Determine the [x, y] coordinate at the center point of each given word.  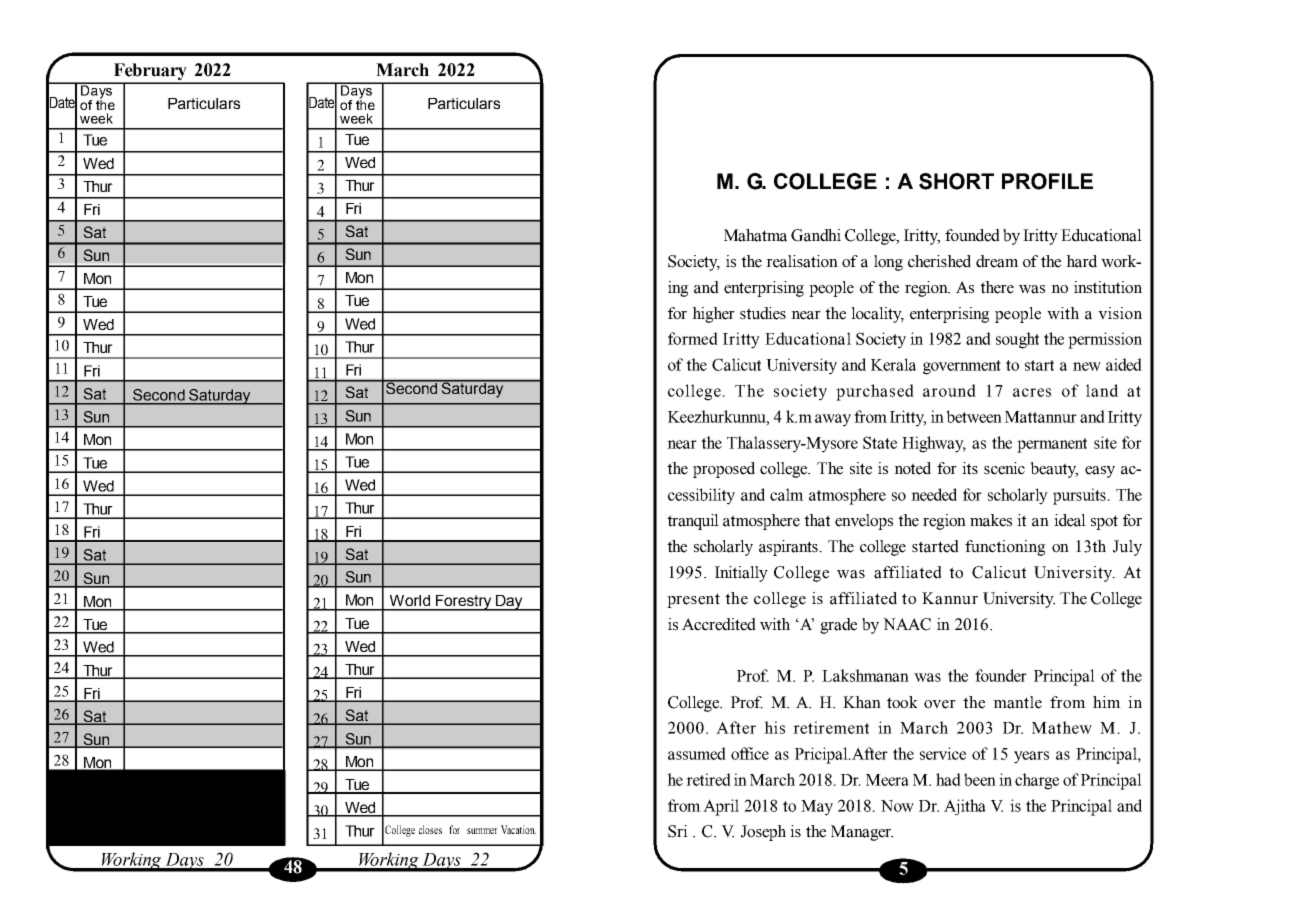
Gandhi [816, 235]
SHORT [956, 181]
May [817, 808]
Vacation [518, 829]
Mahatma [755, 235]
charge [1037, 781]
